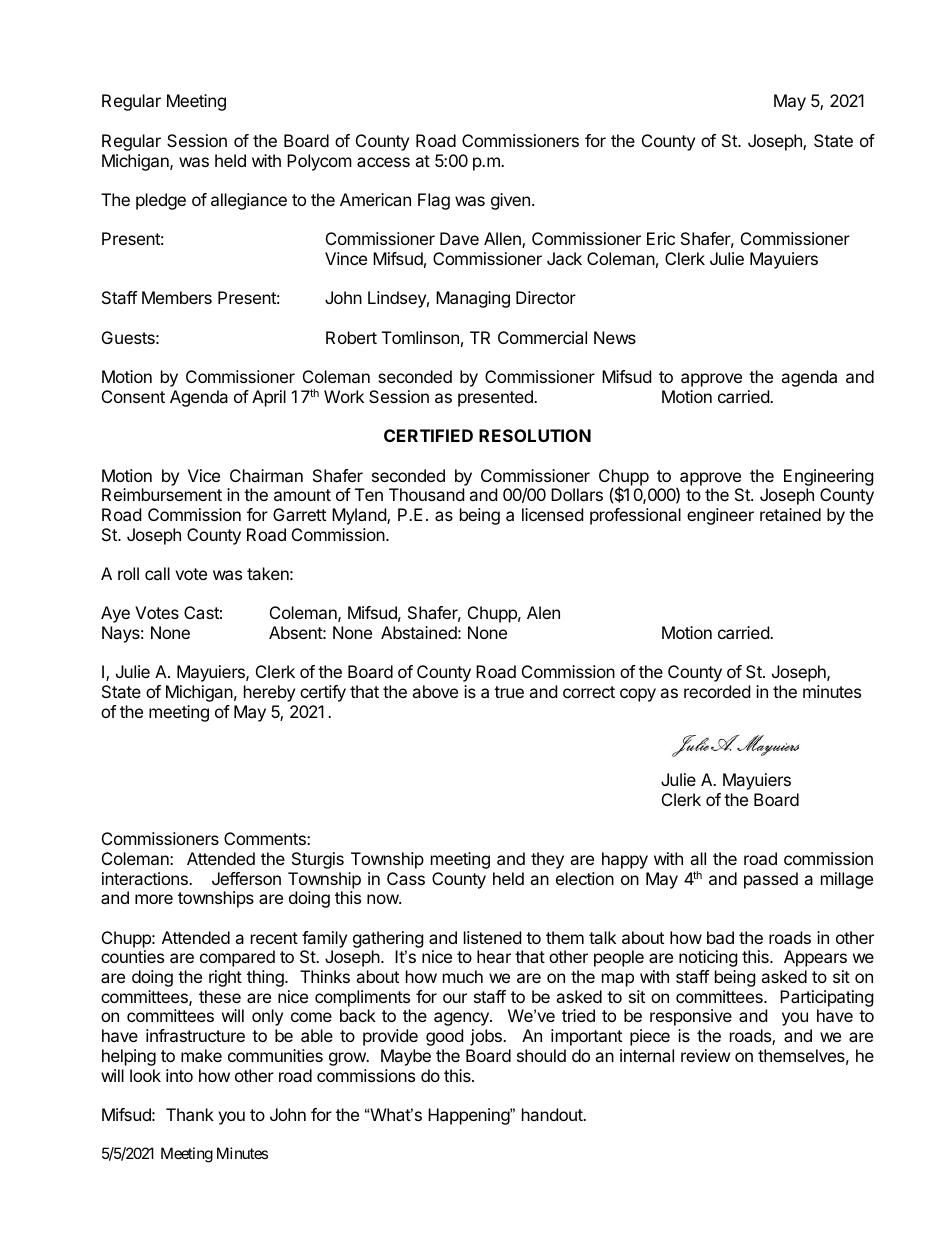 This document has width=952, height=1233. I want to click on Thousand, so click(426, 494).
